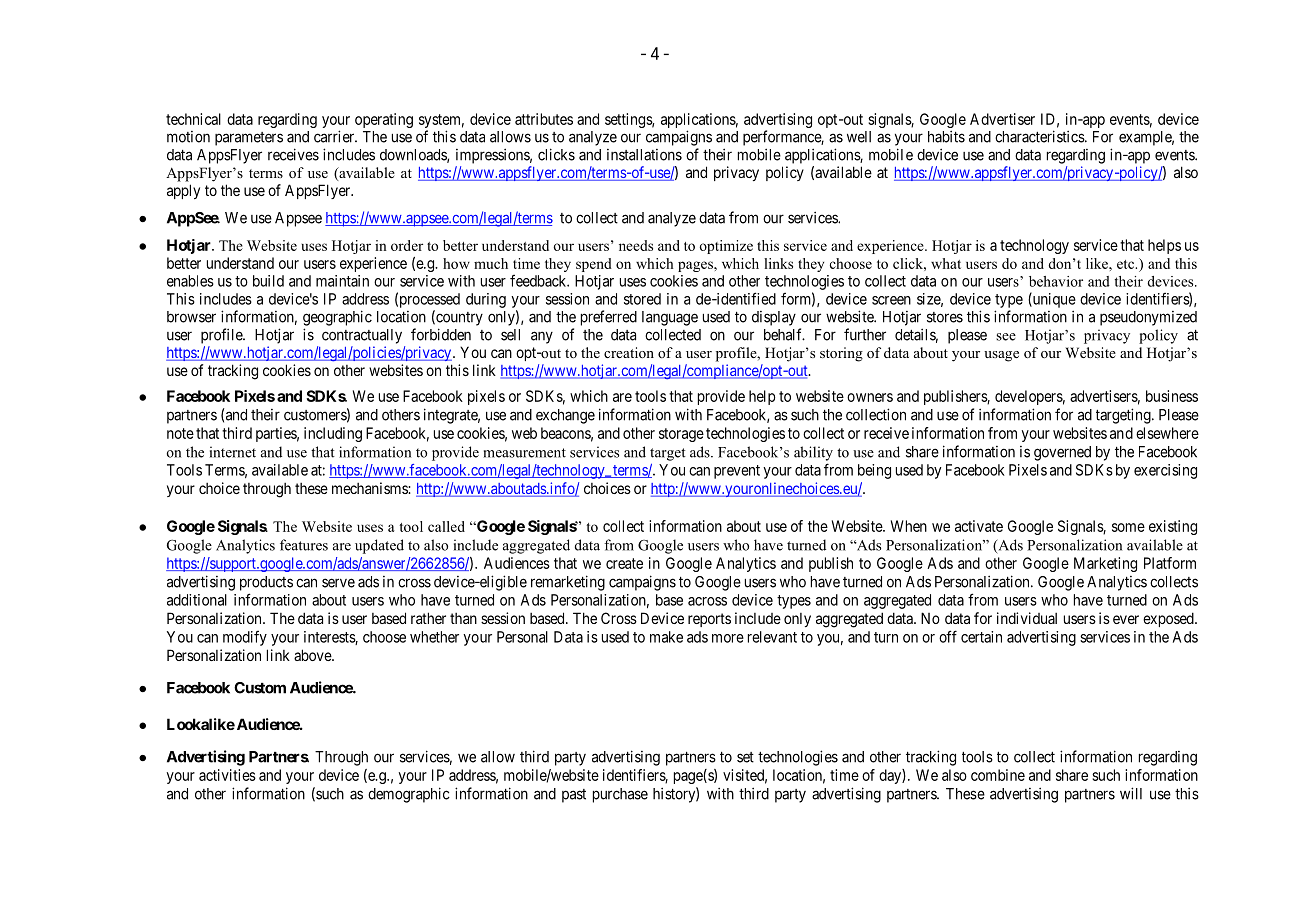 The width and height of the screenshot is (1308, 924). What do you see at coordinates (998, 775) in the screenshot?
I see `combine` at bounding box center [998, 775].
